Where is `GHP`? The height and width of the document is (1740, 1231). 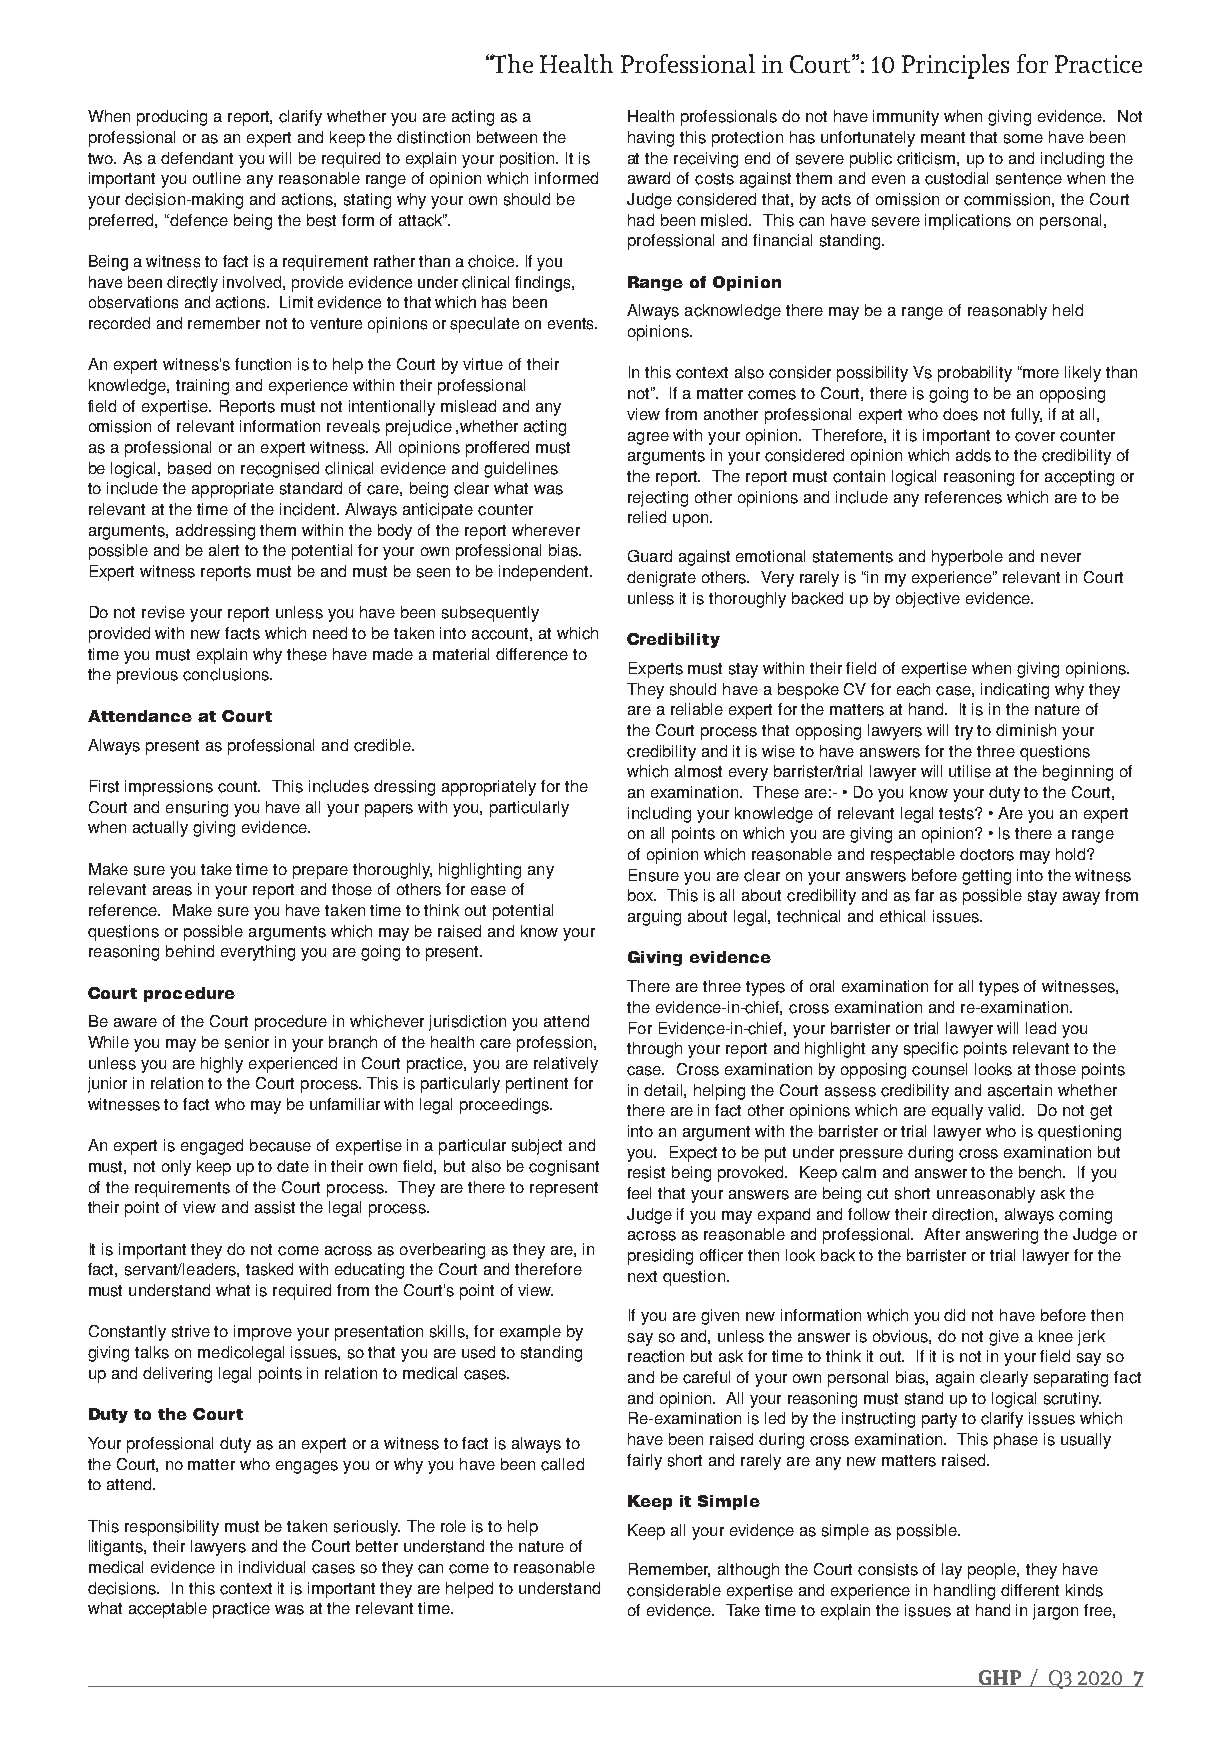
GHP is located at coordinates (1000, 1678).
